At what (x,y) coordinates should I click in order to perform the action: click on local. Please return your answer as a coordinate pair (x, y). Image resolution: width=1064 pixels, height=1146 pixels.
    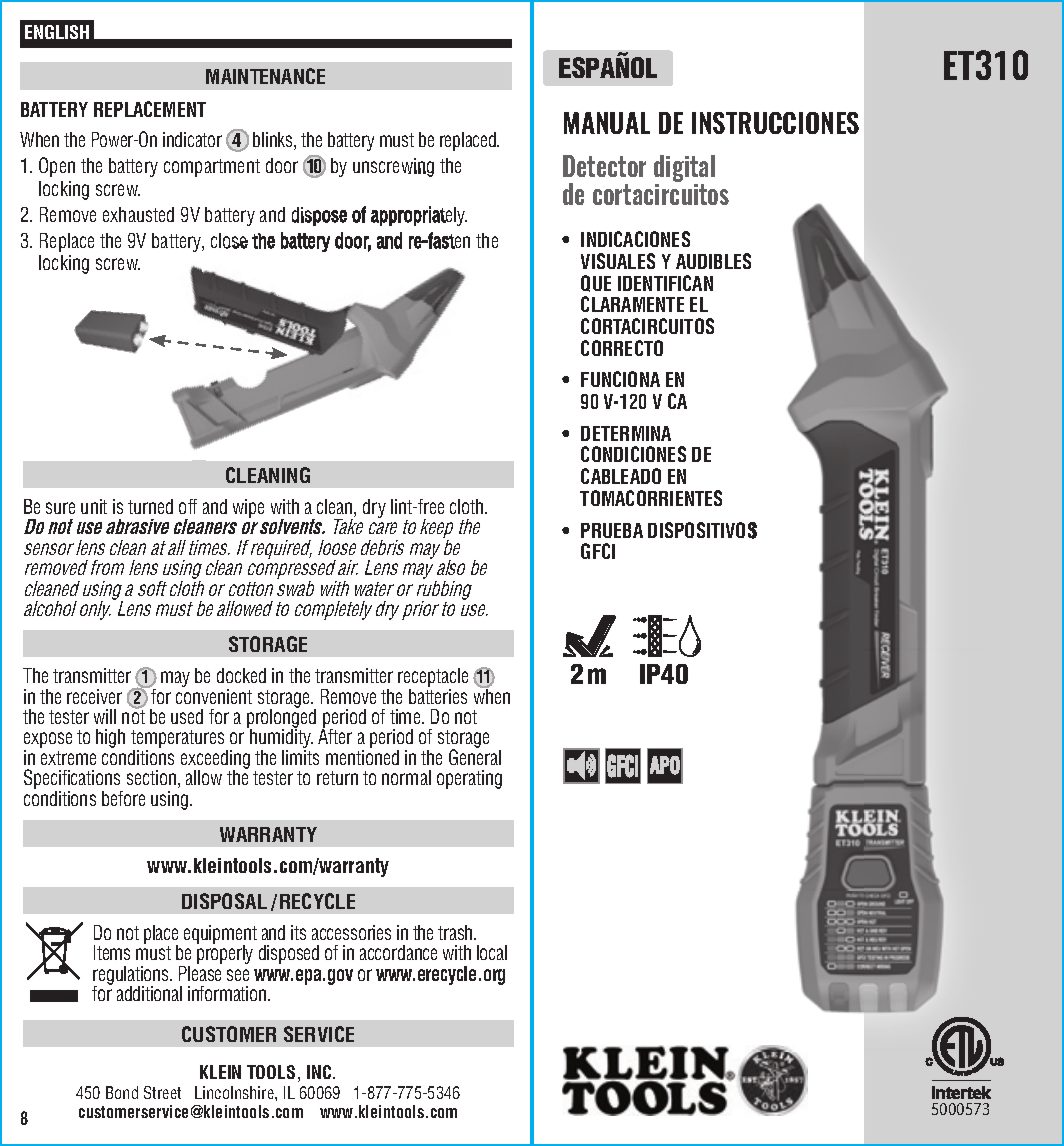
    Looking at the image, I should click on (492, 952).
